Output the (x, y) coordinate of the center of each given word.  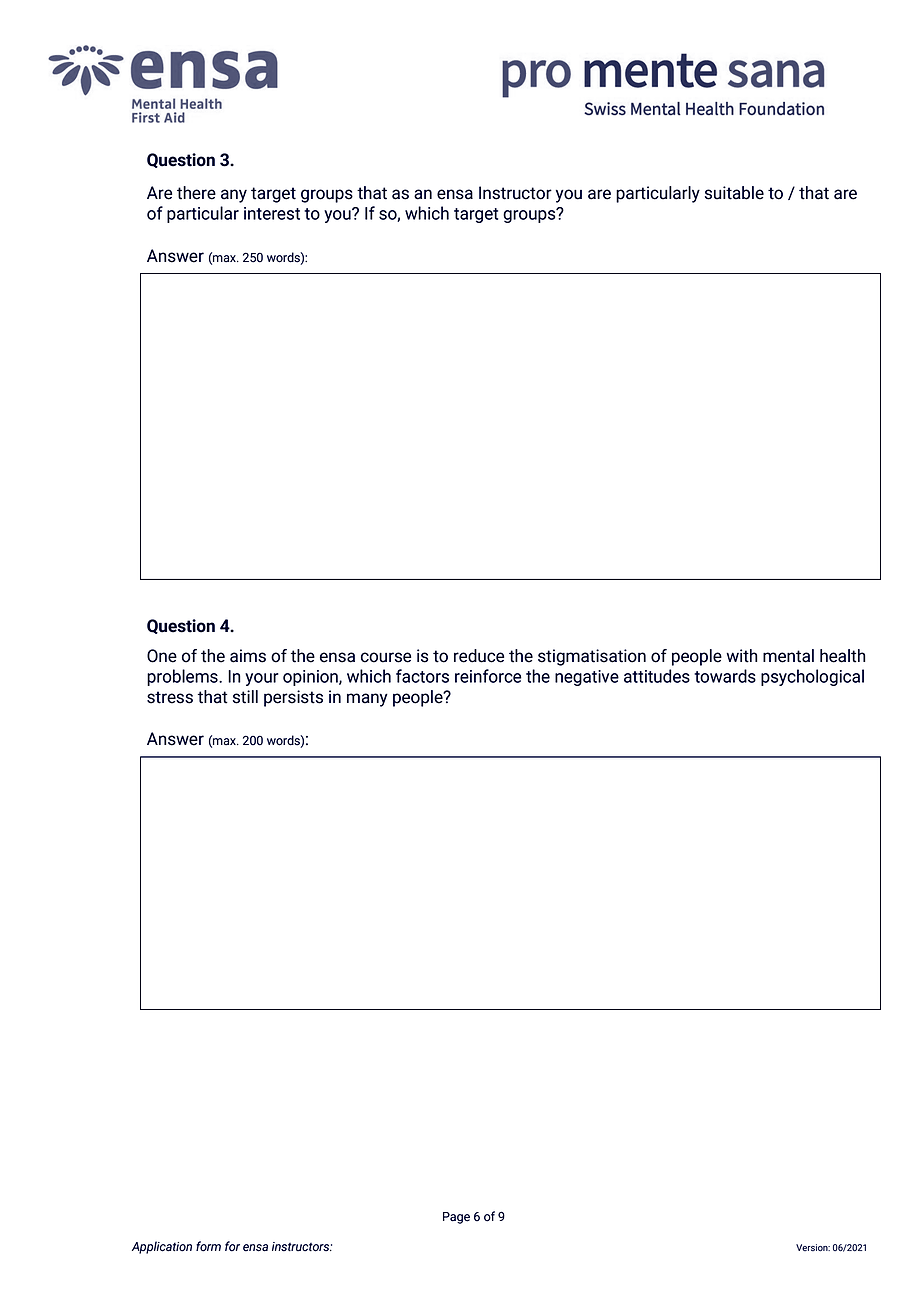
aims (248, 656)
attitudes (657, 676)
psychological (812, 677)
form (208, 1246)
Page (456, 1218)
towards (725, 676)
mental (788, 656)
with (741, 656)
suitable (734, 193)
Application (162, 1247)
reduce (479, 656)
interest (272, 213)
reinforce (488, 676)
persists (293, 698)
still (245, 697)
